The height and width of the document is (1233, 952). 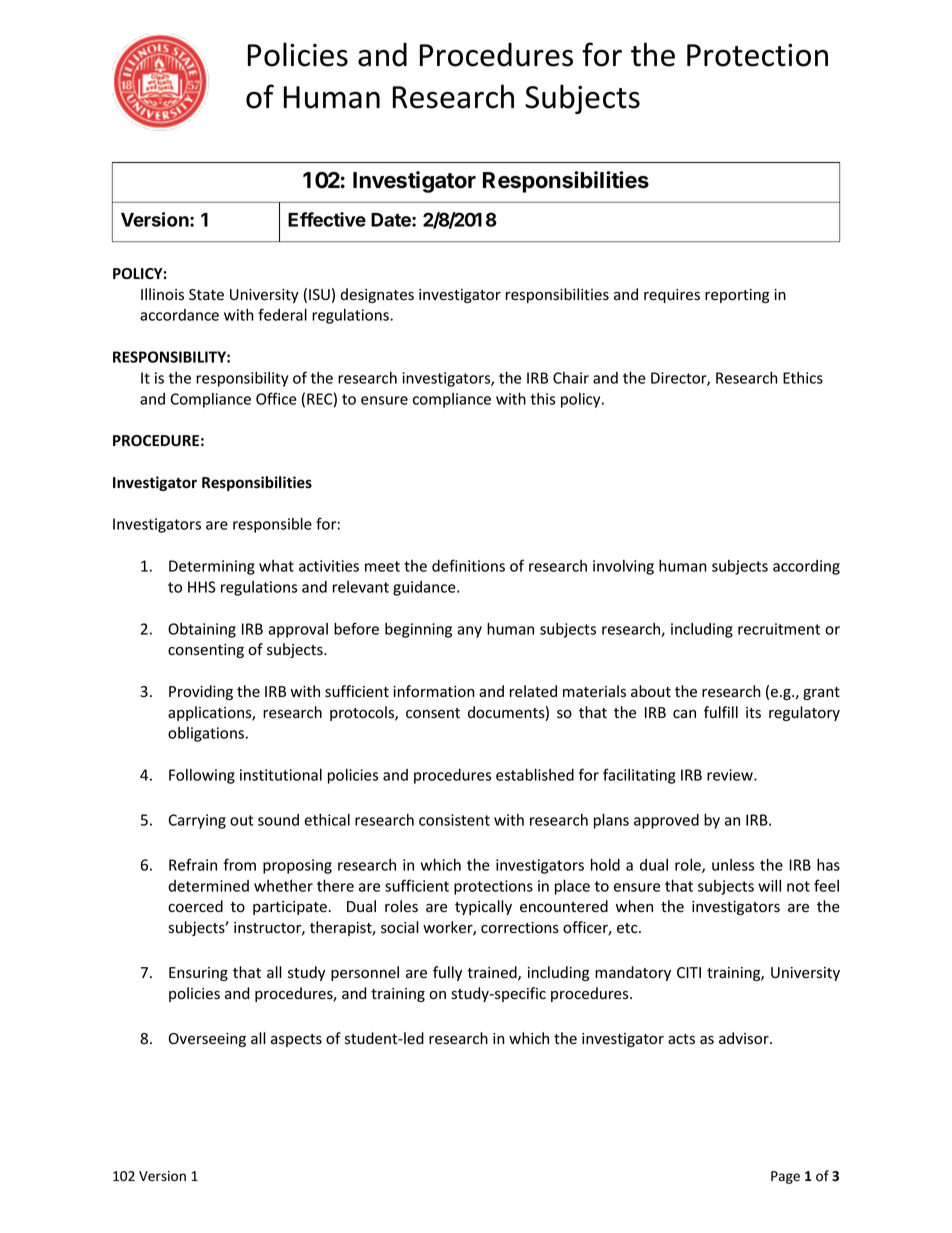 I want to click on designates, so click(x=377, y=295).
